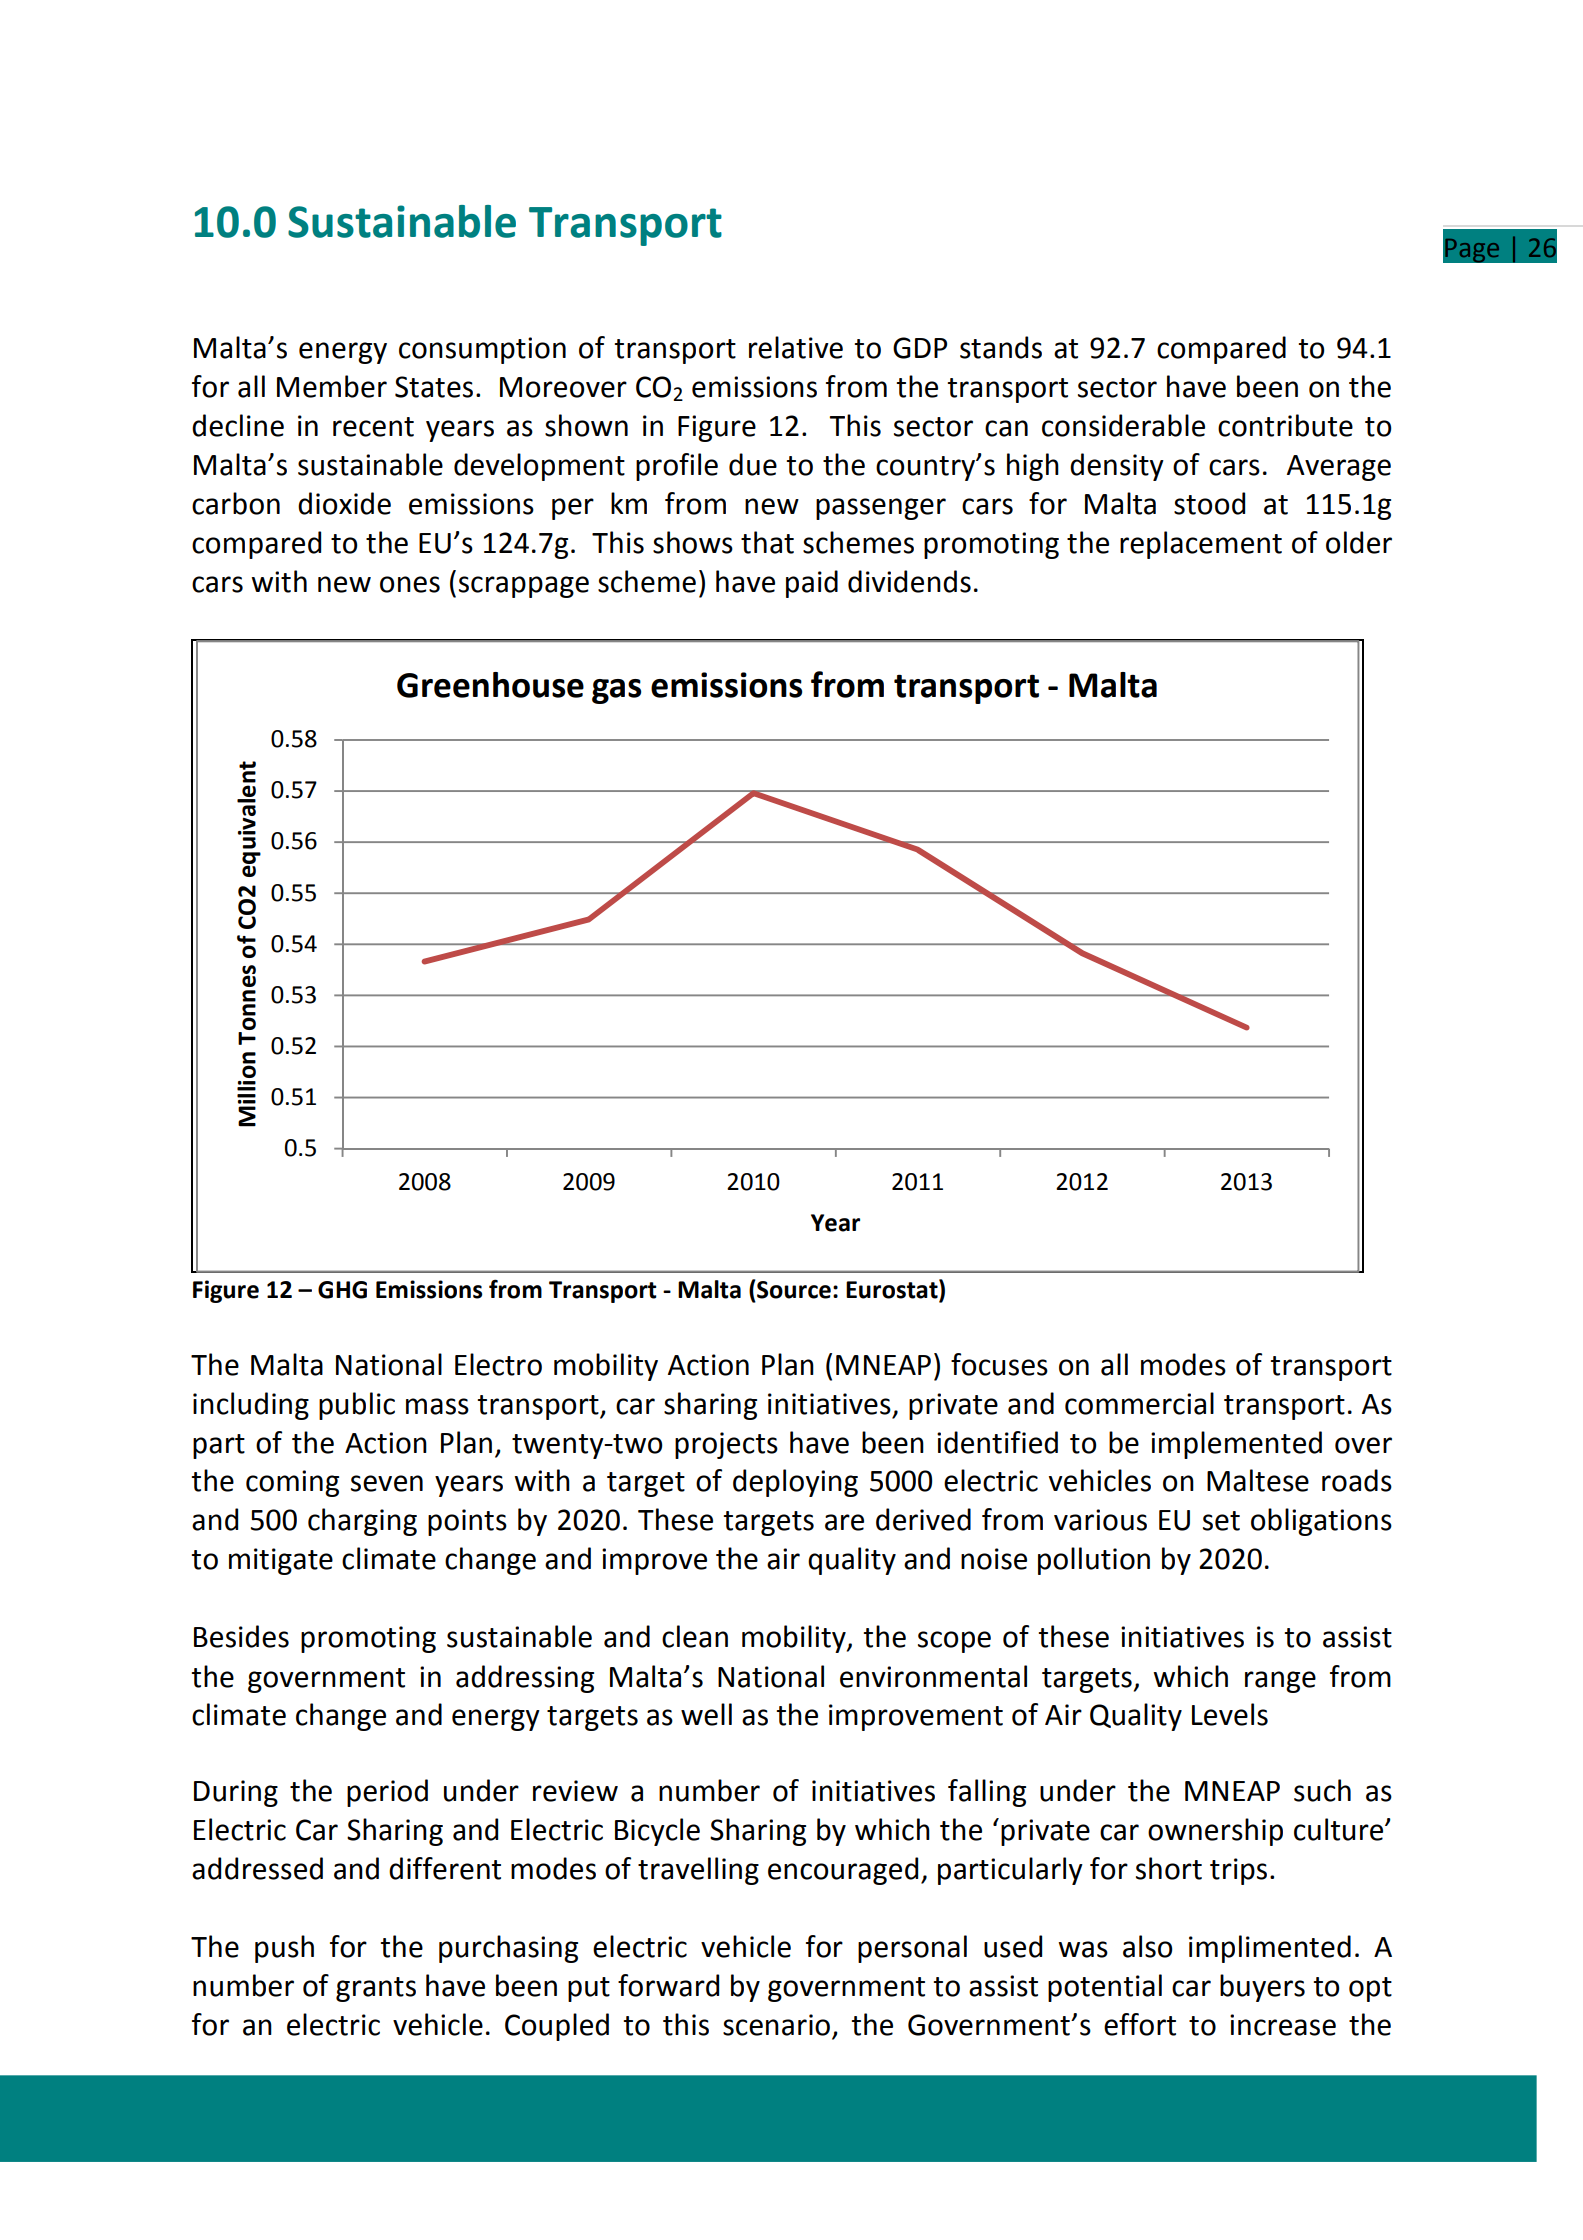 This screenshot has height=2240, width=1583. What do you see at coordinates (793, 1289) in the screenshot?
I see `Source` at bounding box center [793, 1289].
